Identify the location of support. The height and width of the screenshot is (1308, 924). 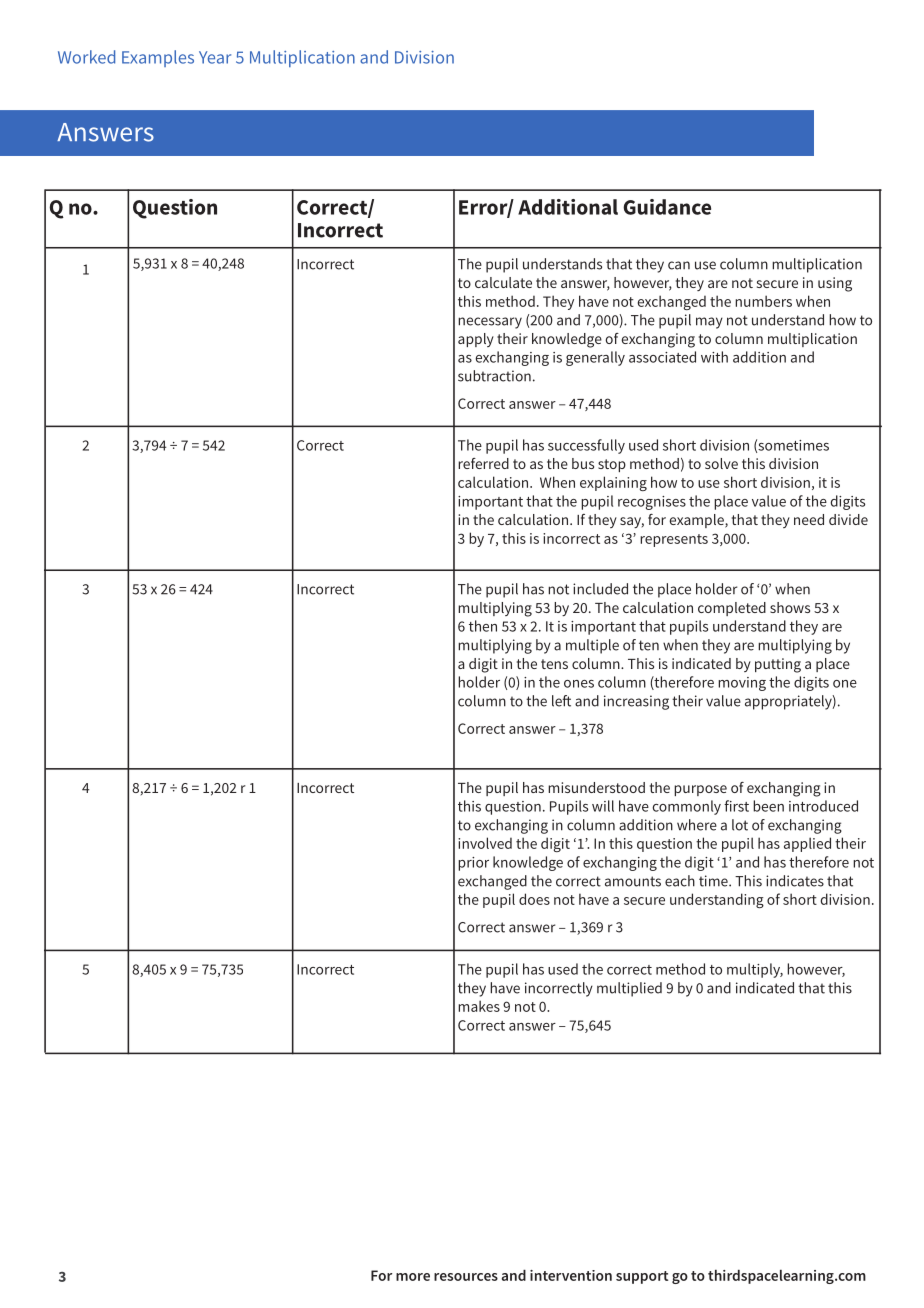
(642, 1277).
